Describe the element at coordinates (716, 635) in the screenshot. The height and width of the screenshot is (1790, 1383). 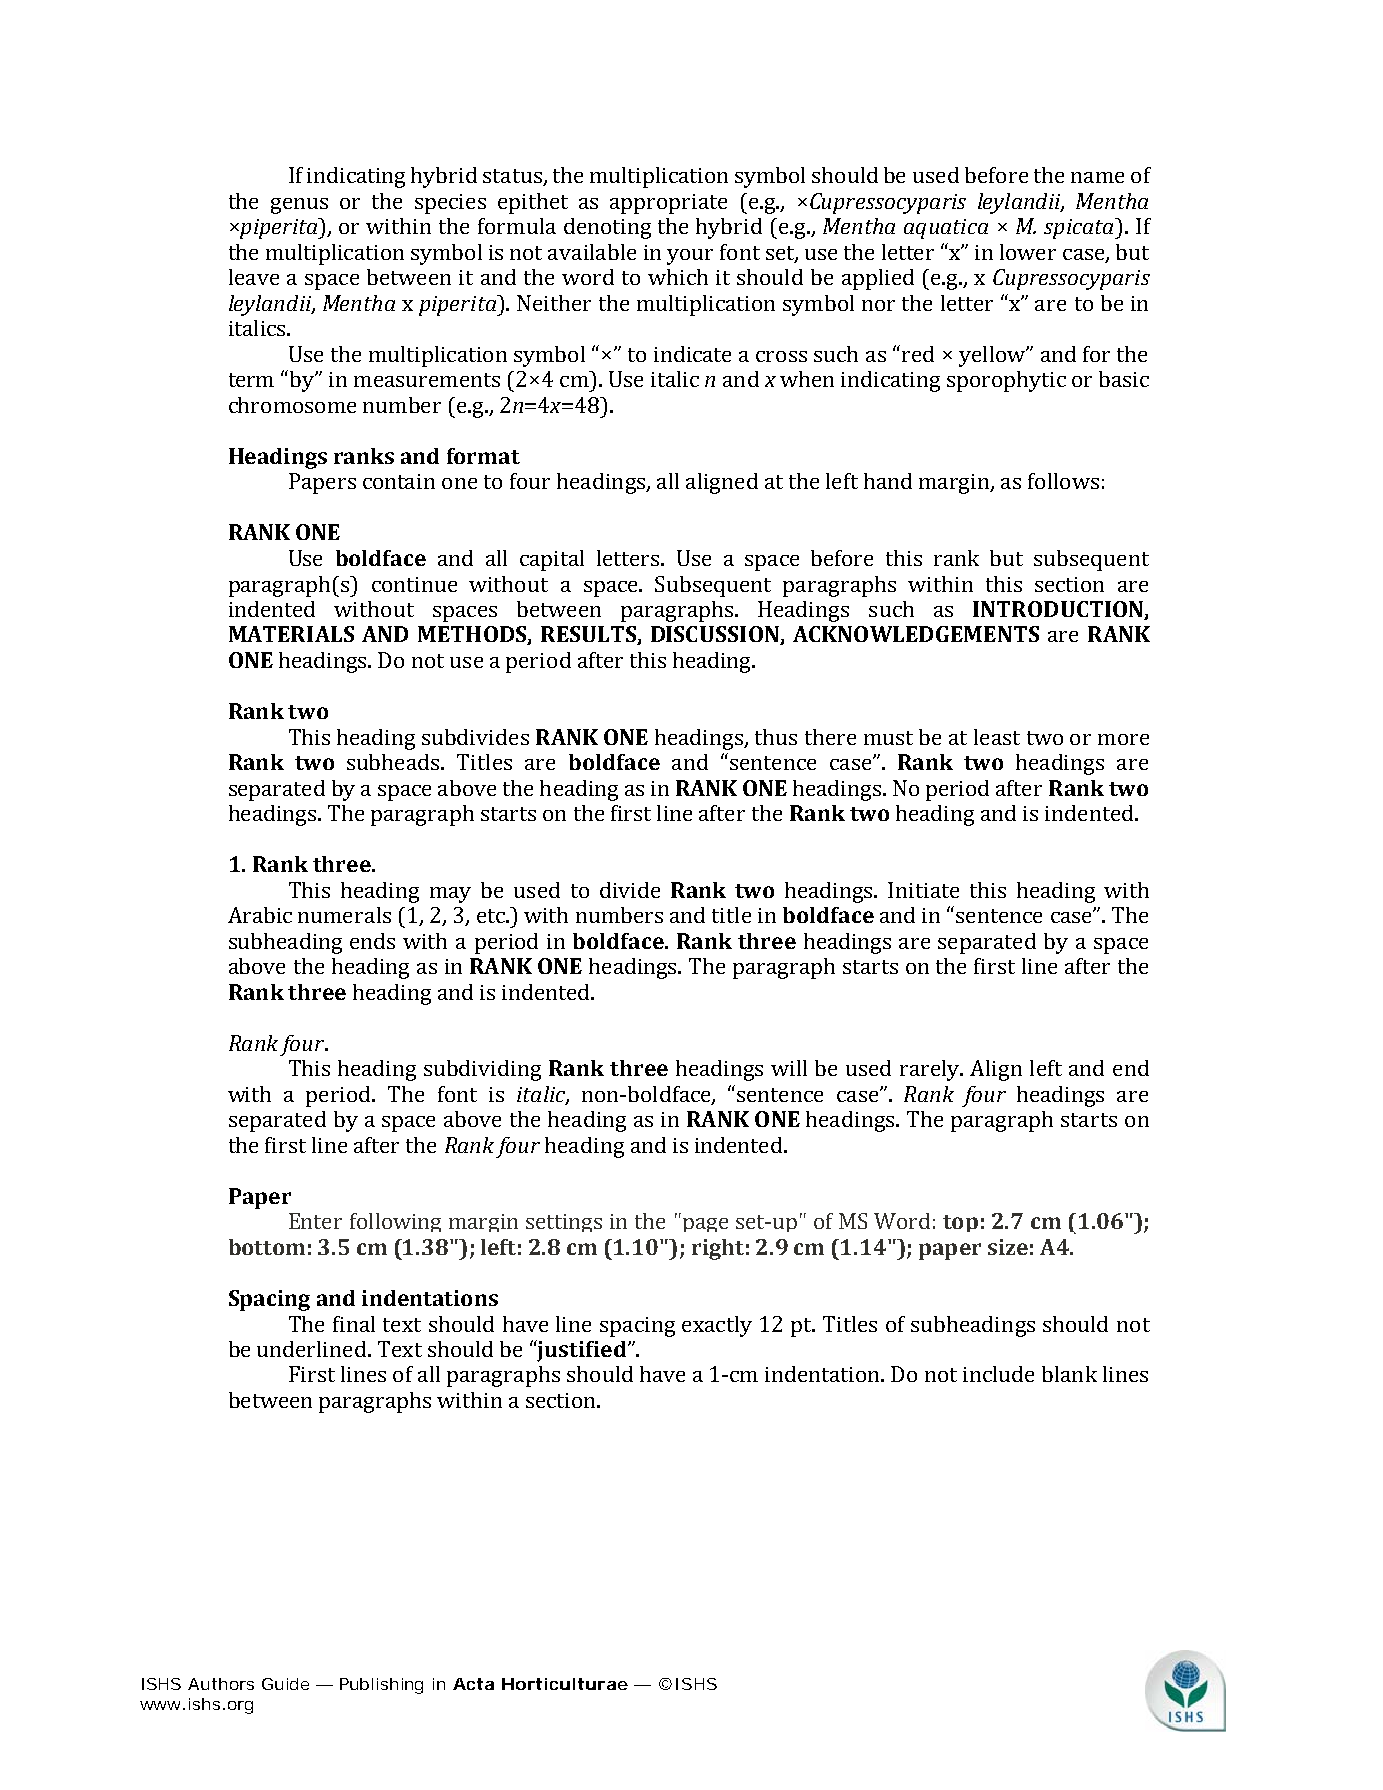
I see `DISCUSSION` at that location.
